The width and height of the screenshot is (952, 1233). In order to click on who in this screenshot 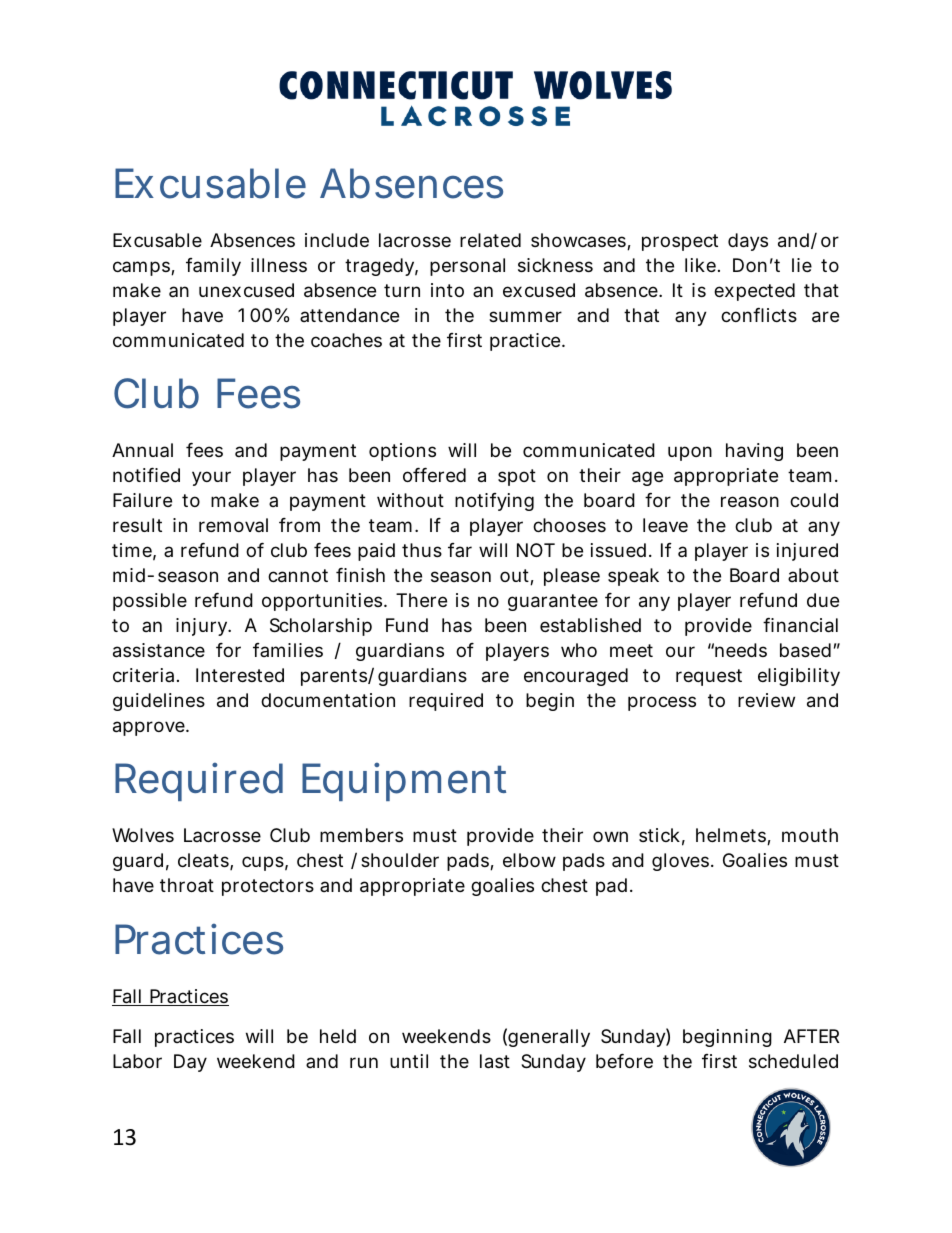, I will do `click(579, 650)`.
